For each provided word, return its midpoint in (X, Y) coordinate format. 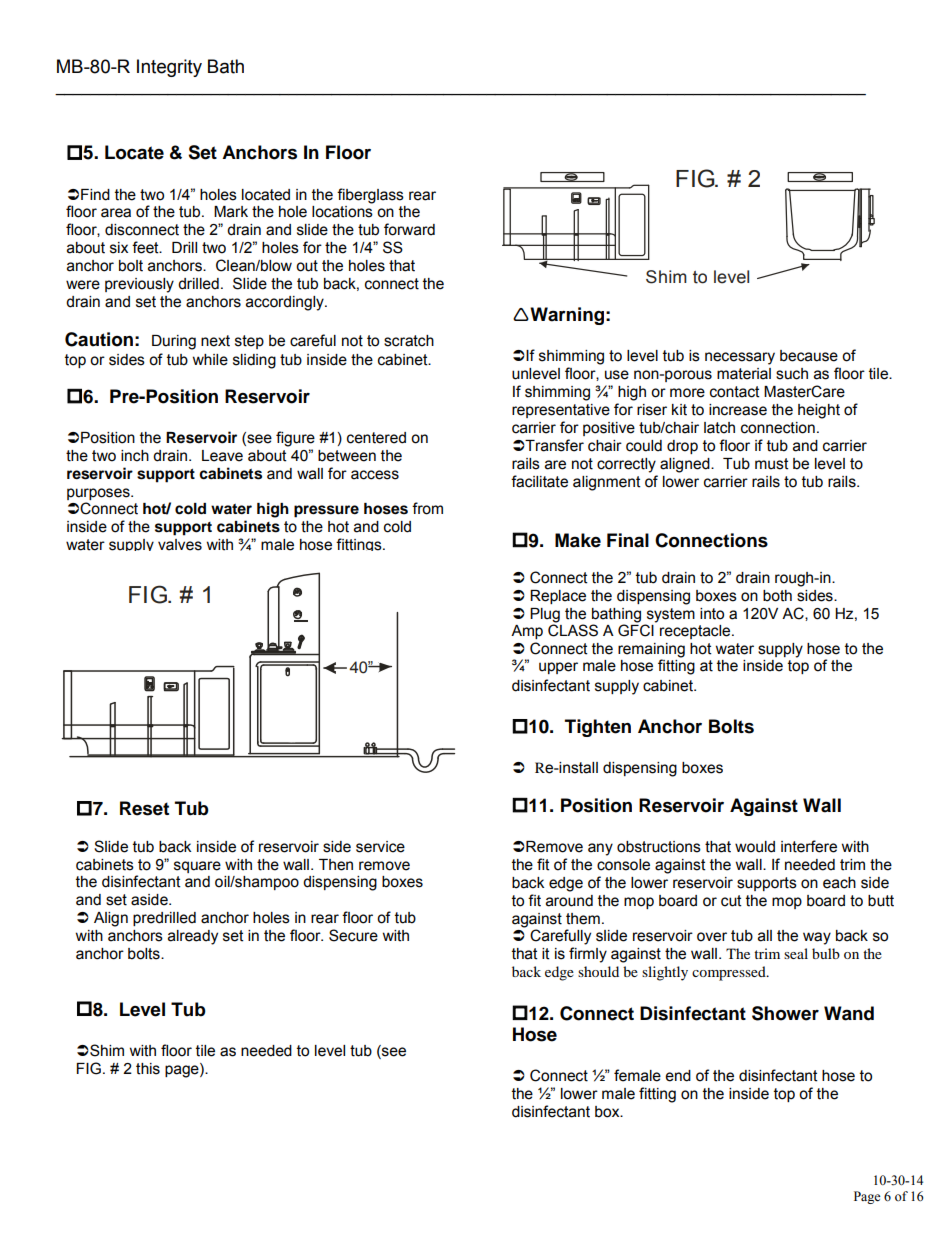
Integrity (169, 68)
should (598, 971)
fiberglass (370, 196)
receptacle (696, 632)
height (819, 411)
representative (561, 411)
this (148, 1069)
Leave (222, 456)
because (809, 356)
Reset (144, 808)
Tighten (598, 728)
